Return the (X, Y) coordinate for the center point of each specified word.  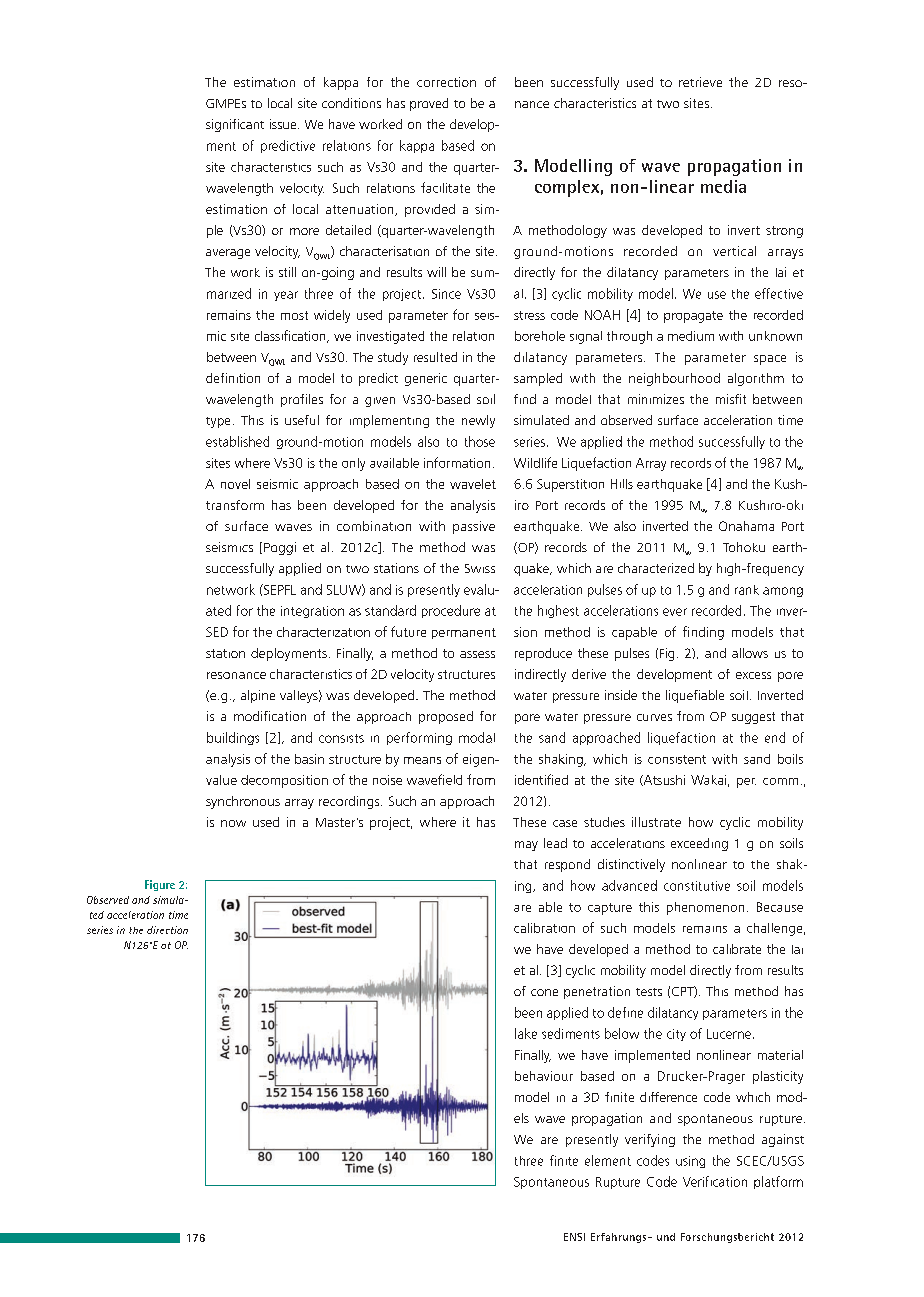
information (457, 462)
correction (446, 82)
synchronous (243, 802)
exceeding (699, 844)
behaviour (544, 1076)
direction (167, 930)
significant (235, 125)
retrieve (700, 82)
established (237, 441)
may (526, 846)
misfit (731, 399)
